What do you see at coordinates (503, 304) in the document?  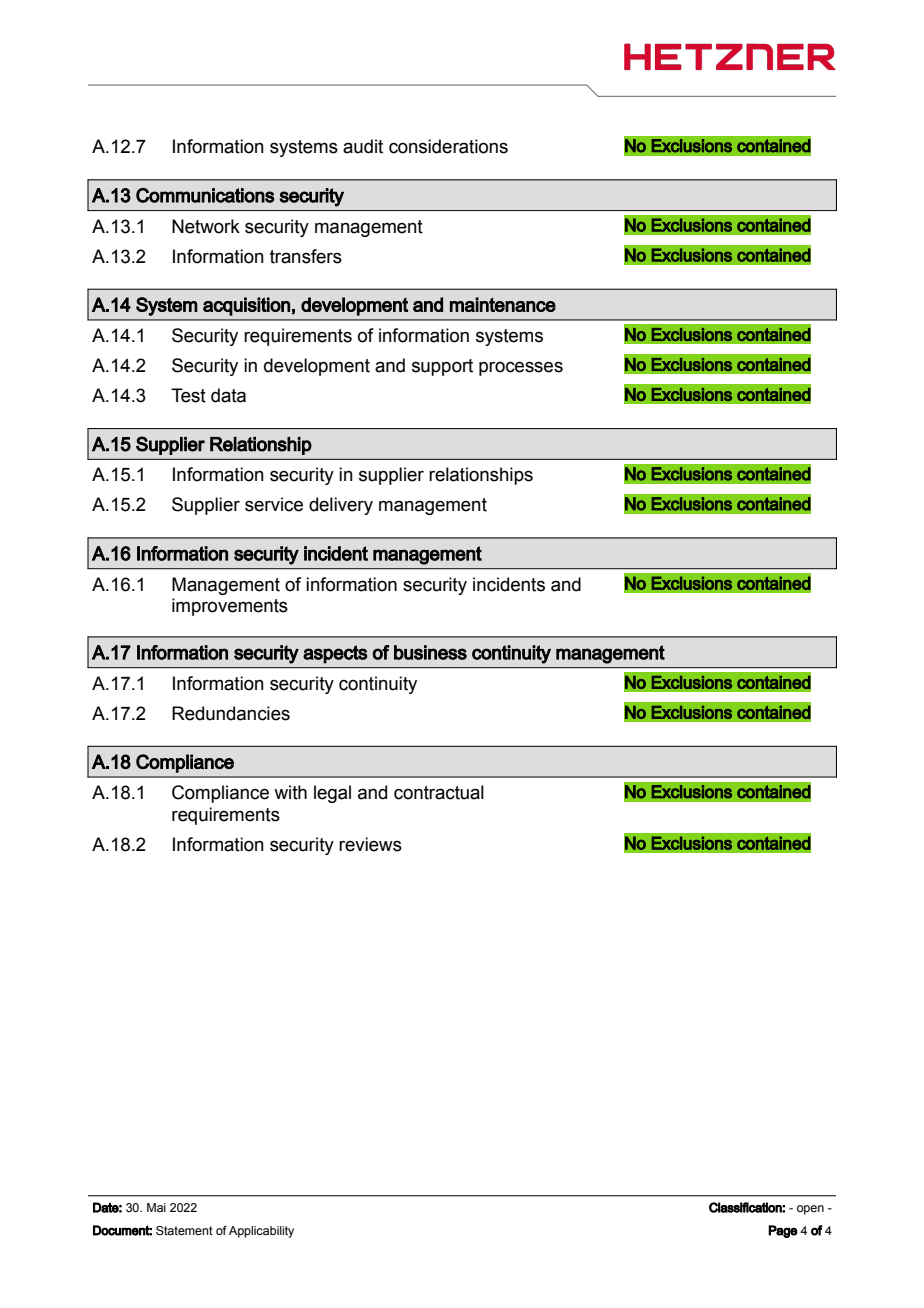 I see `maintenance` at bounding box center [503, 304].
